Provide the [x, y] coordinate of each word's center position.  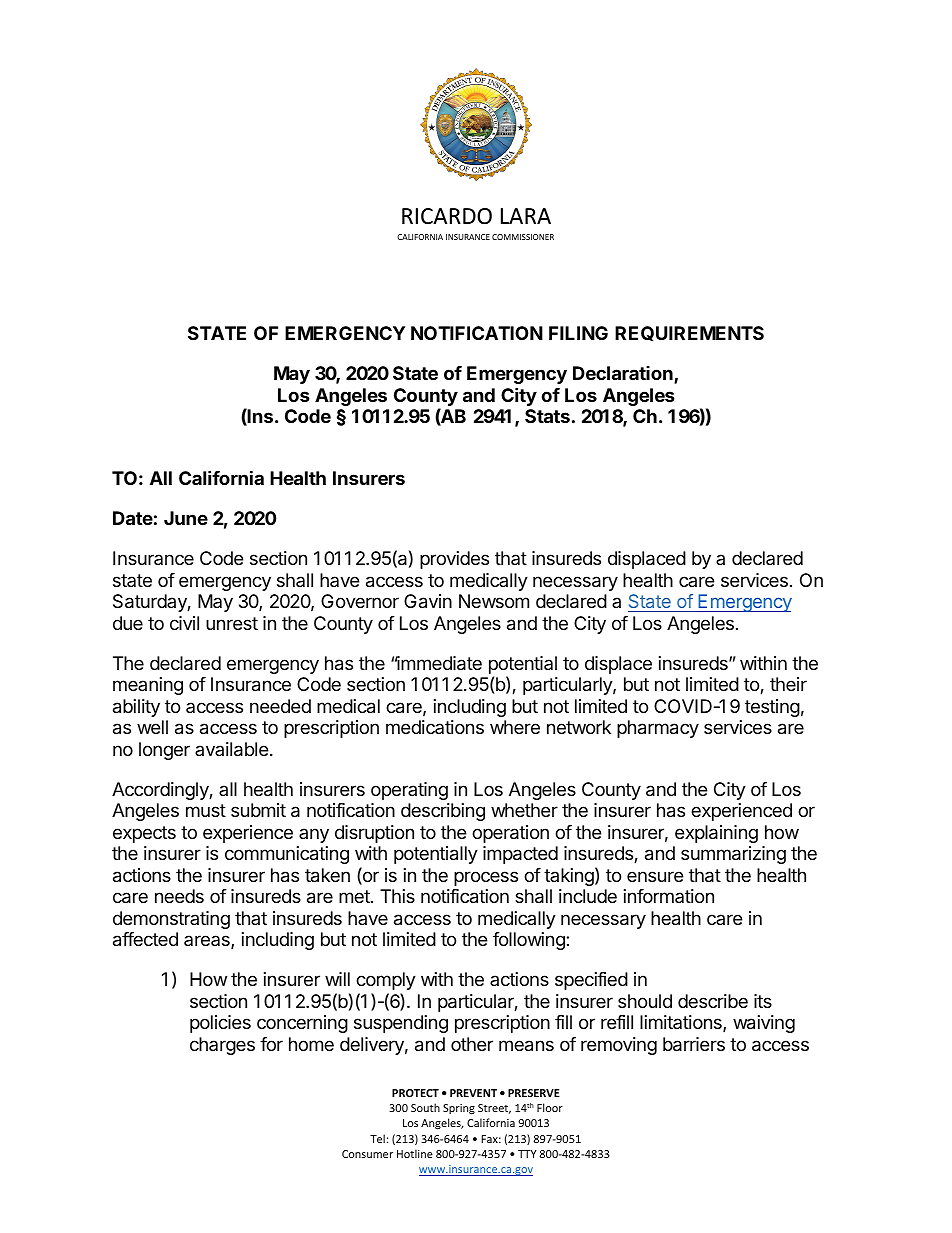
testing [772, 708]
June [186, 518]
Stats [547, 416]
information [669, 896]
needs [179, 896]
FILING [578, 333]
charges [222, 1046]
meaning [148, 686]
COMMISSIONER [523, 237]
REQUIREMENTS [689, 333]
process [486, 878]
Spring [459, 1109]
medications [435, 727]
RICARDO [447, 216]
